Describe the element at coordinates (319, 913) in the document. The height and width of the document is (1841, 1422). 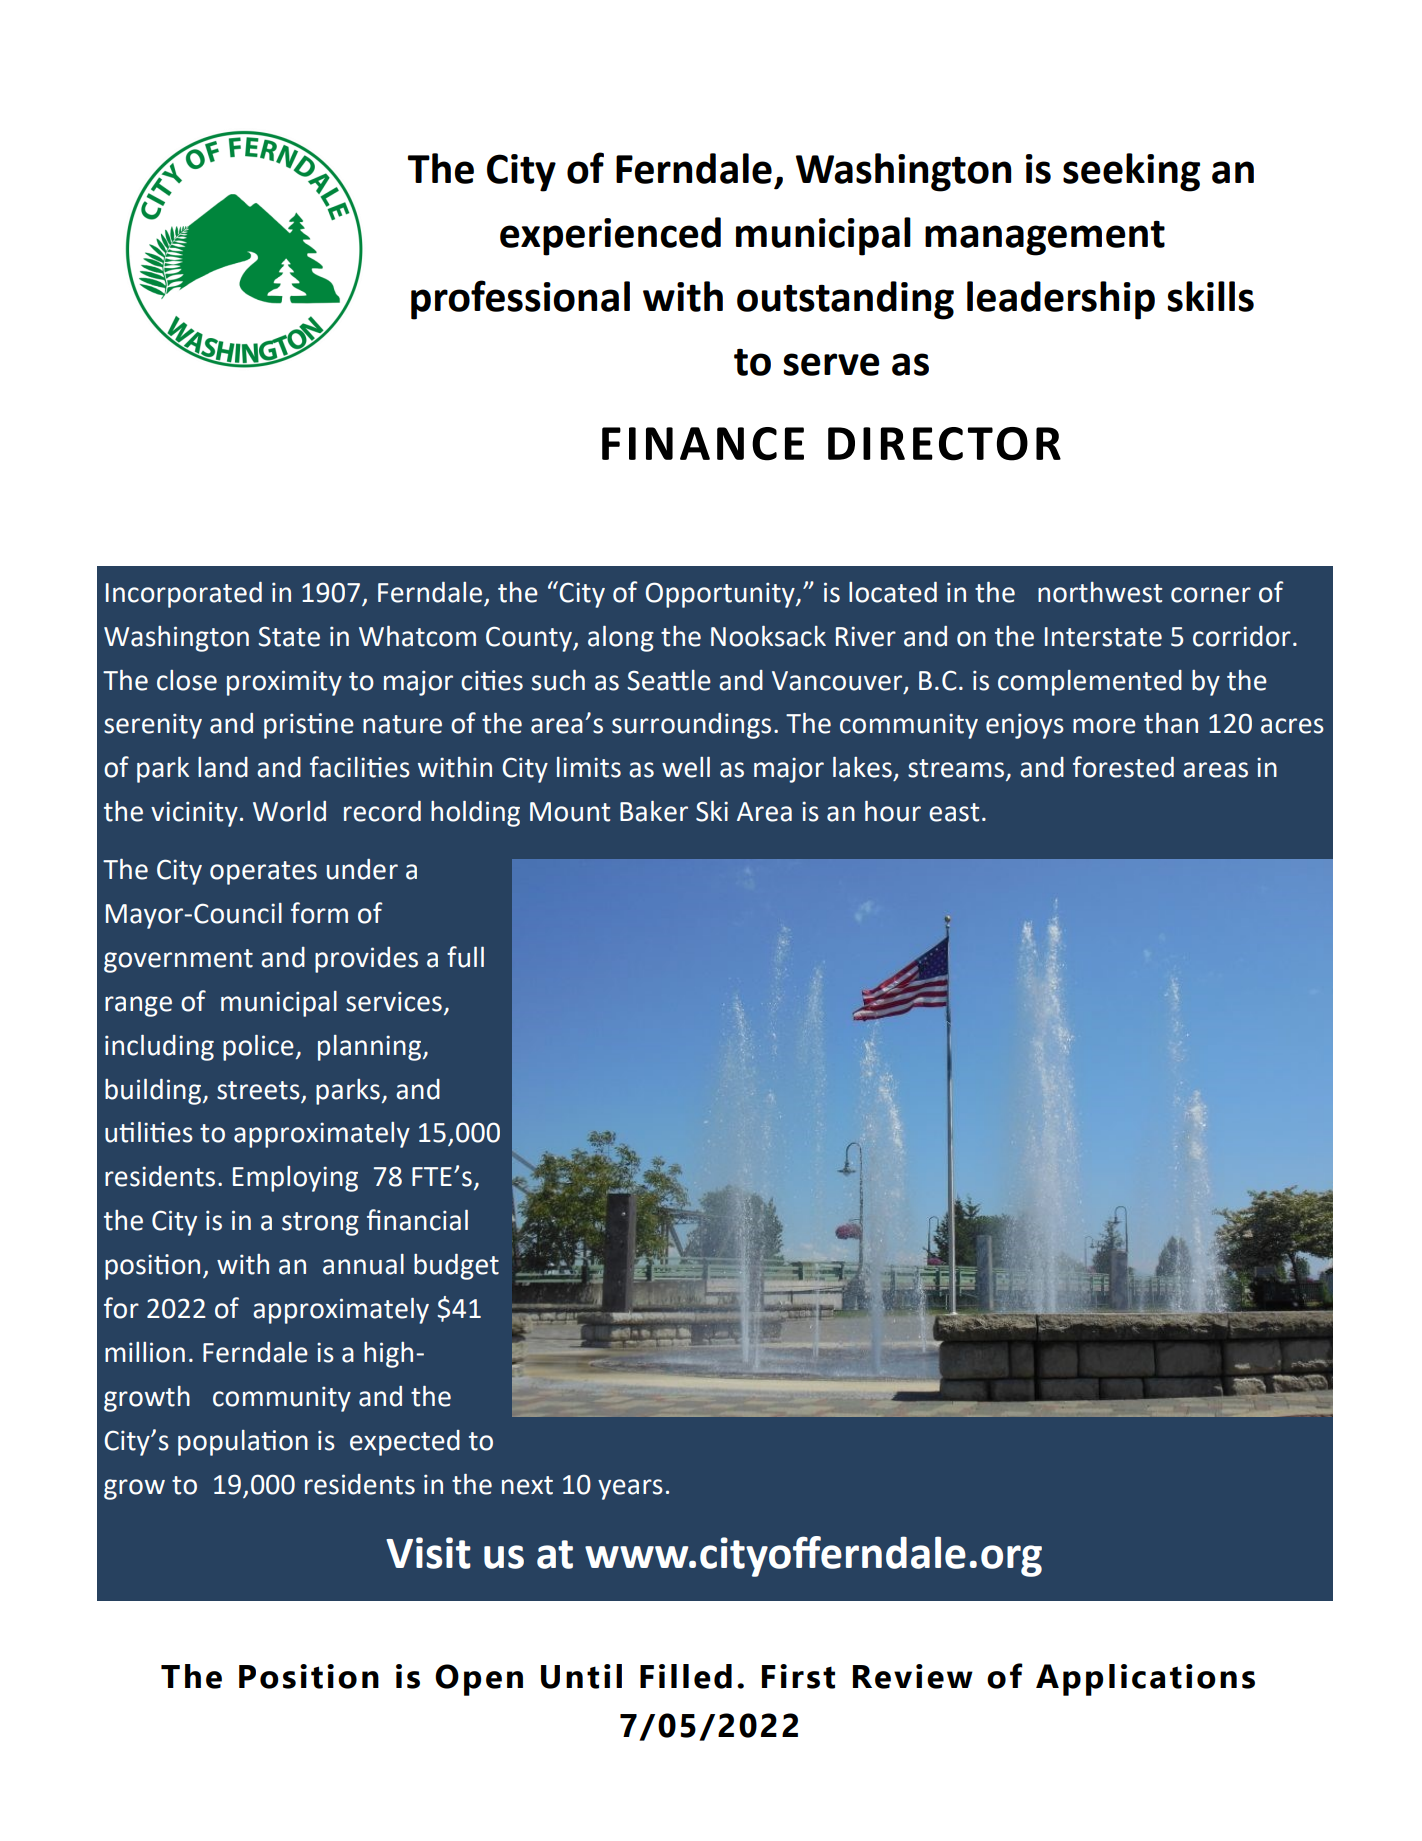
I see `form` at that location.
